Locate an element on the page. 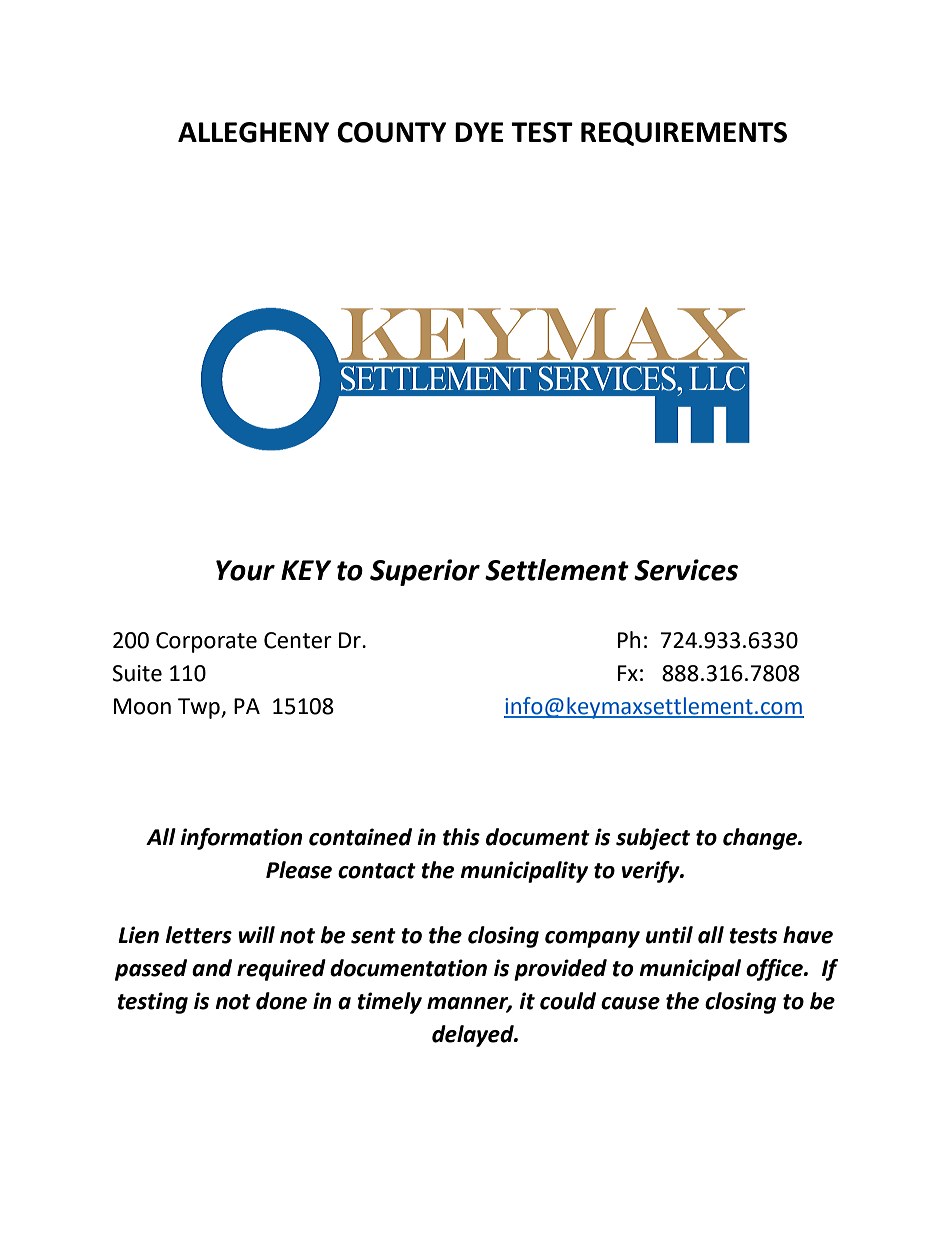  subject is located at coordinates (653, 839).
